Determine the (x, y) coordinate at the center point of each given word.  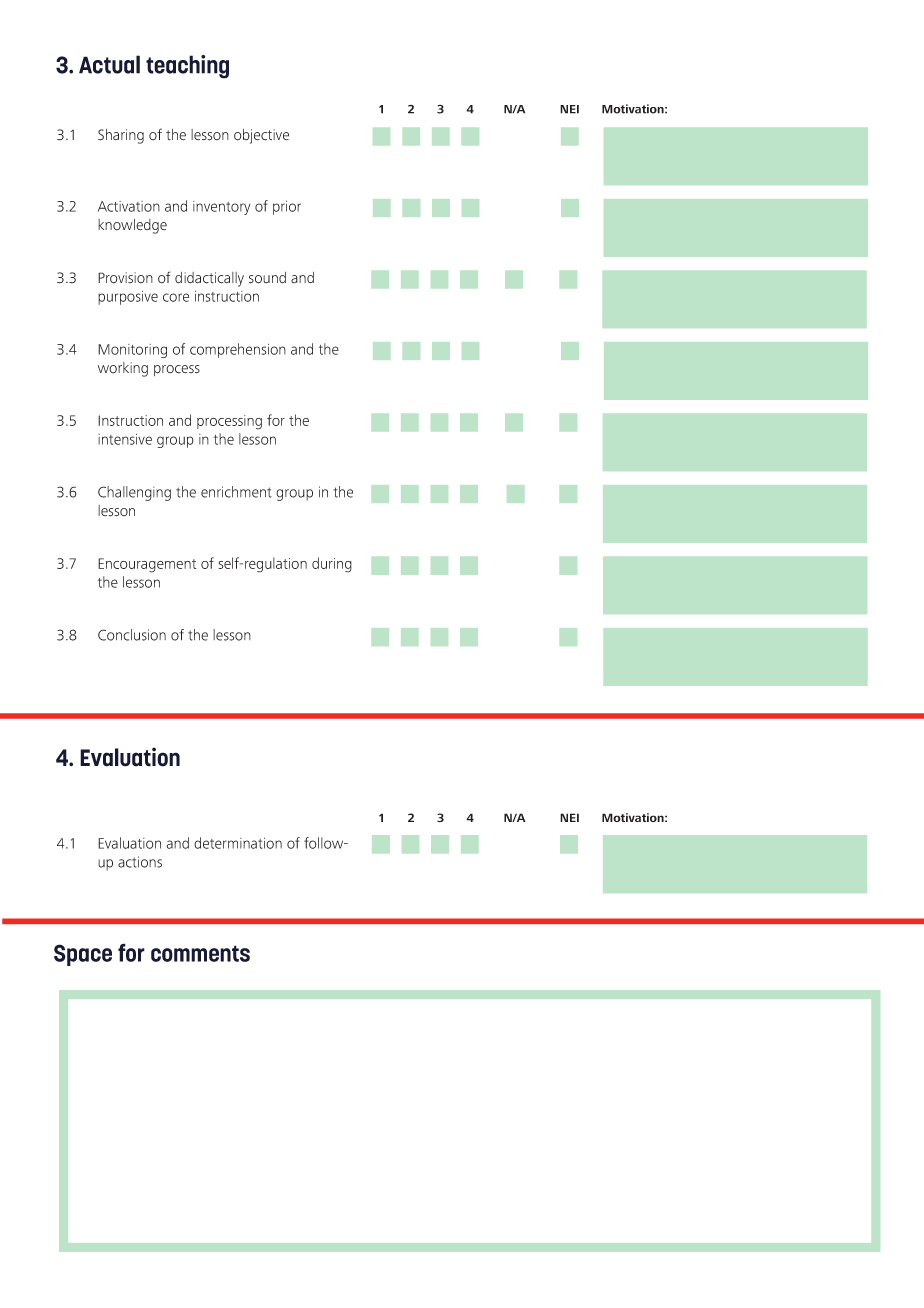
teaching (187, 67)
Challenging (134, 493)
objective (261, 136)
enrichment (236, 492)
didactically (209, 279)
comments (200, 953)
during (332, 565)
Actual (109, 64)
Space (83, 955)
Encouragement (147, 565)
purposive (128, 298)
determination (238, 843)
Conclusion (132, 635)
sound (267, 278)
